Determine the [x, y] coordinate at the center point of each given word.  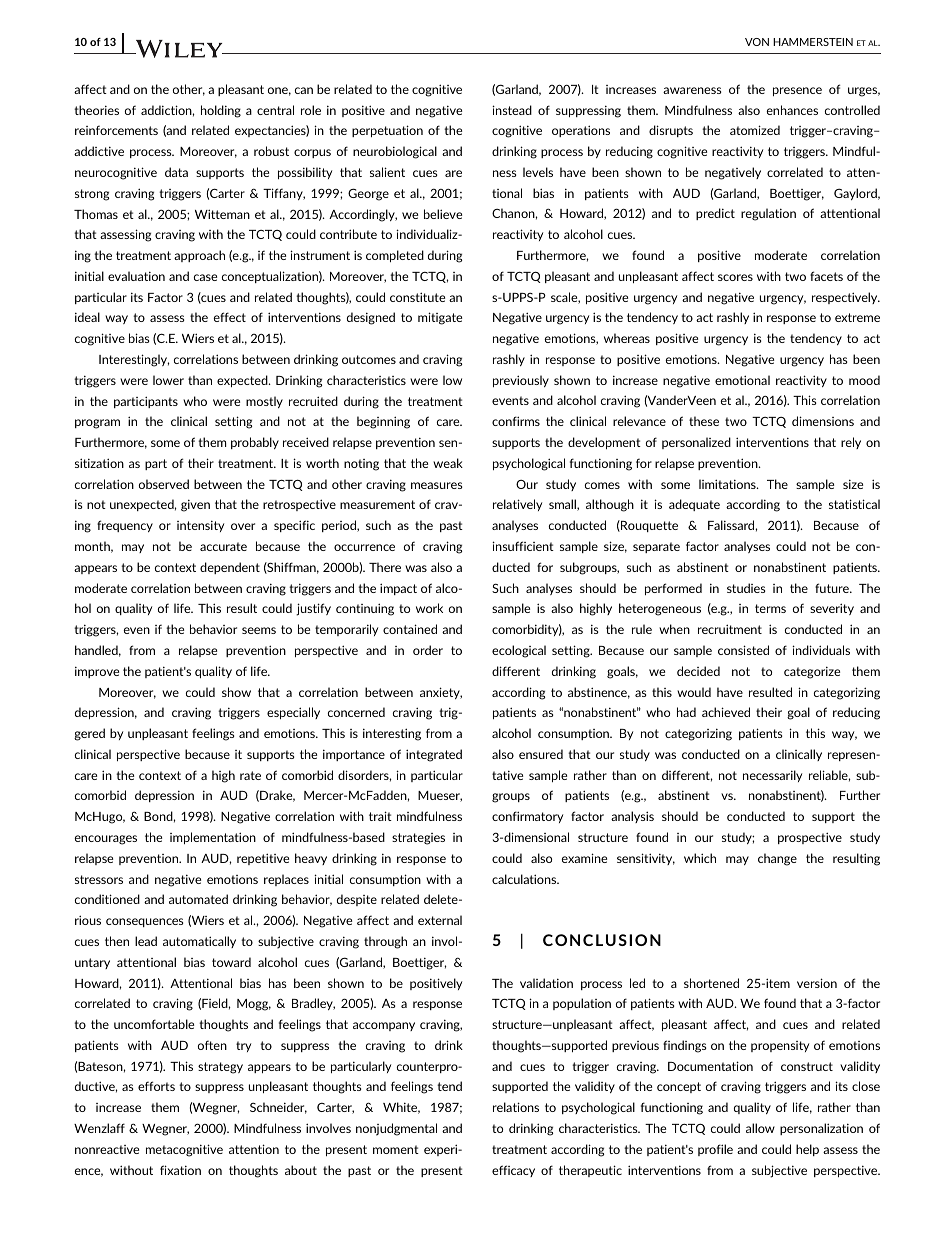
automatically [199, 942]
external [440, 920]
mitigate [440, 318]
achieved [726, 712]
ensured [541, 754]
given [195, 505]
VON [757, 42]
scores [735, 277]
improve [97, 672]
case [205, 277]
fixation [180, 1170]
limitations [728, 484]
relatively [517, 505]
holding [221, 111]
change [777, 859]
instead [512, 110]
